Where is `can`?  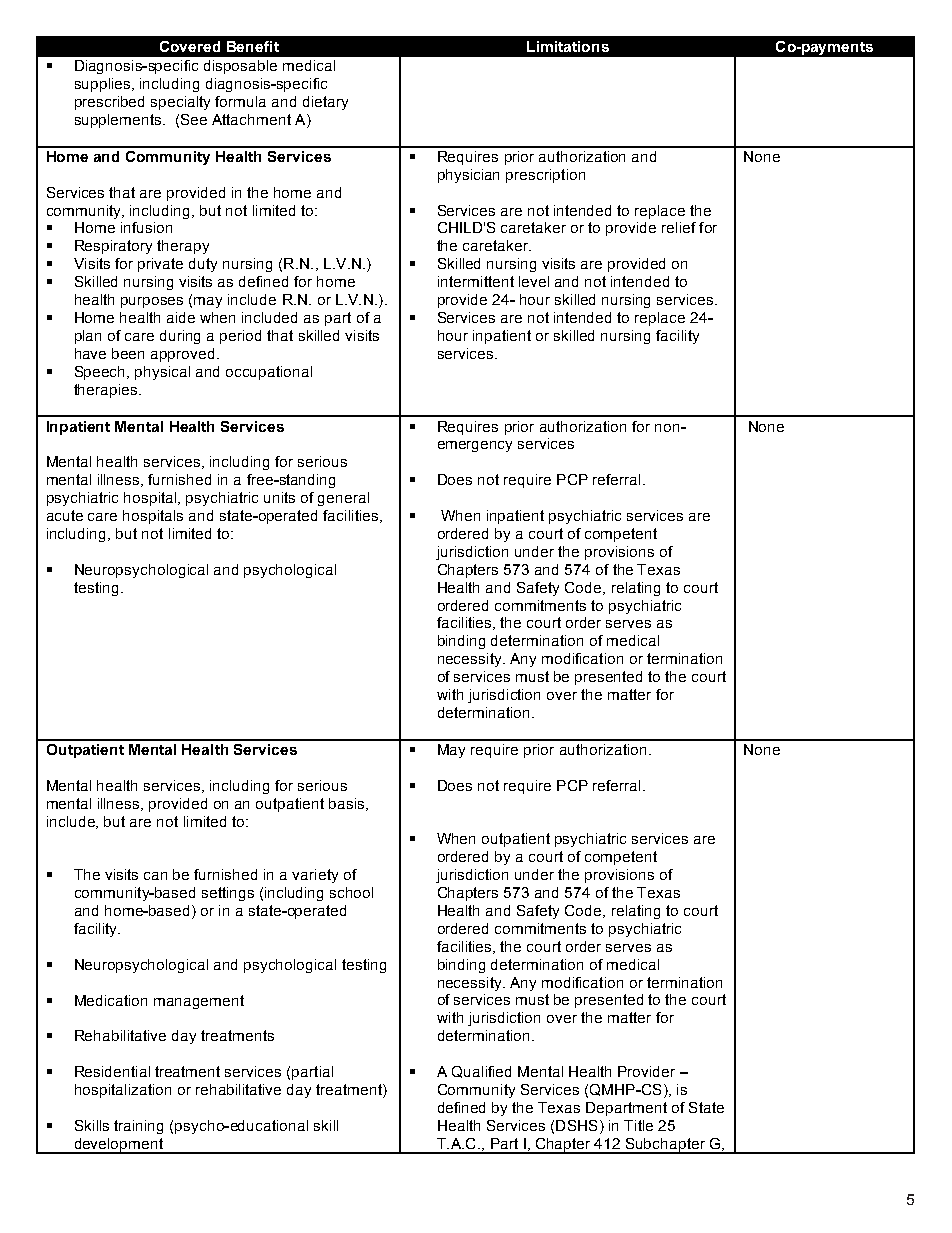 can is located at coordinates (155, 876).
